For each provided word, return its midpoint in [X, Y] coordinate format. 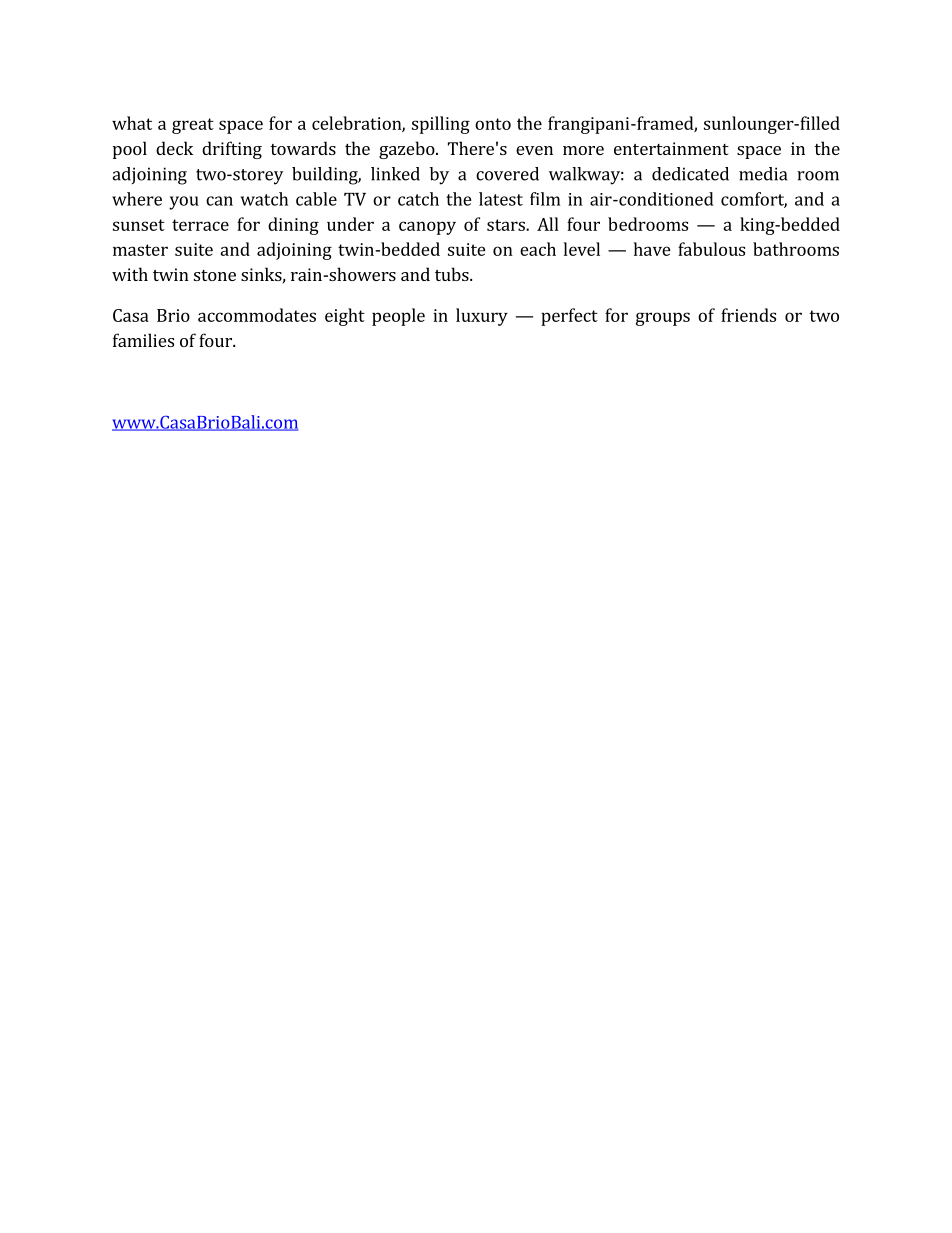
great [193, 126]
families [143, 340]
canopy [427, 228]
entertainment [671, 148]
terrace [200, 225]
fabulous [711, 249]
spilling [441, 125]
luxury [482, 317]
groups [663, 319]
